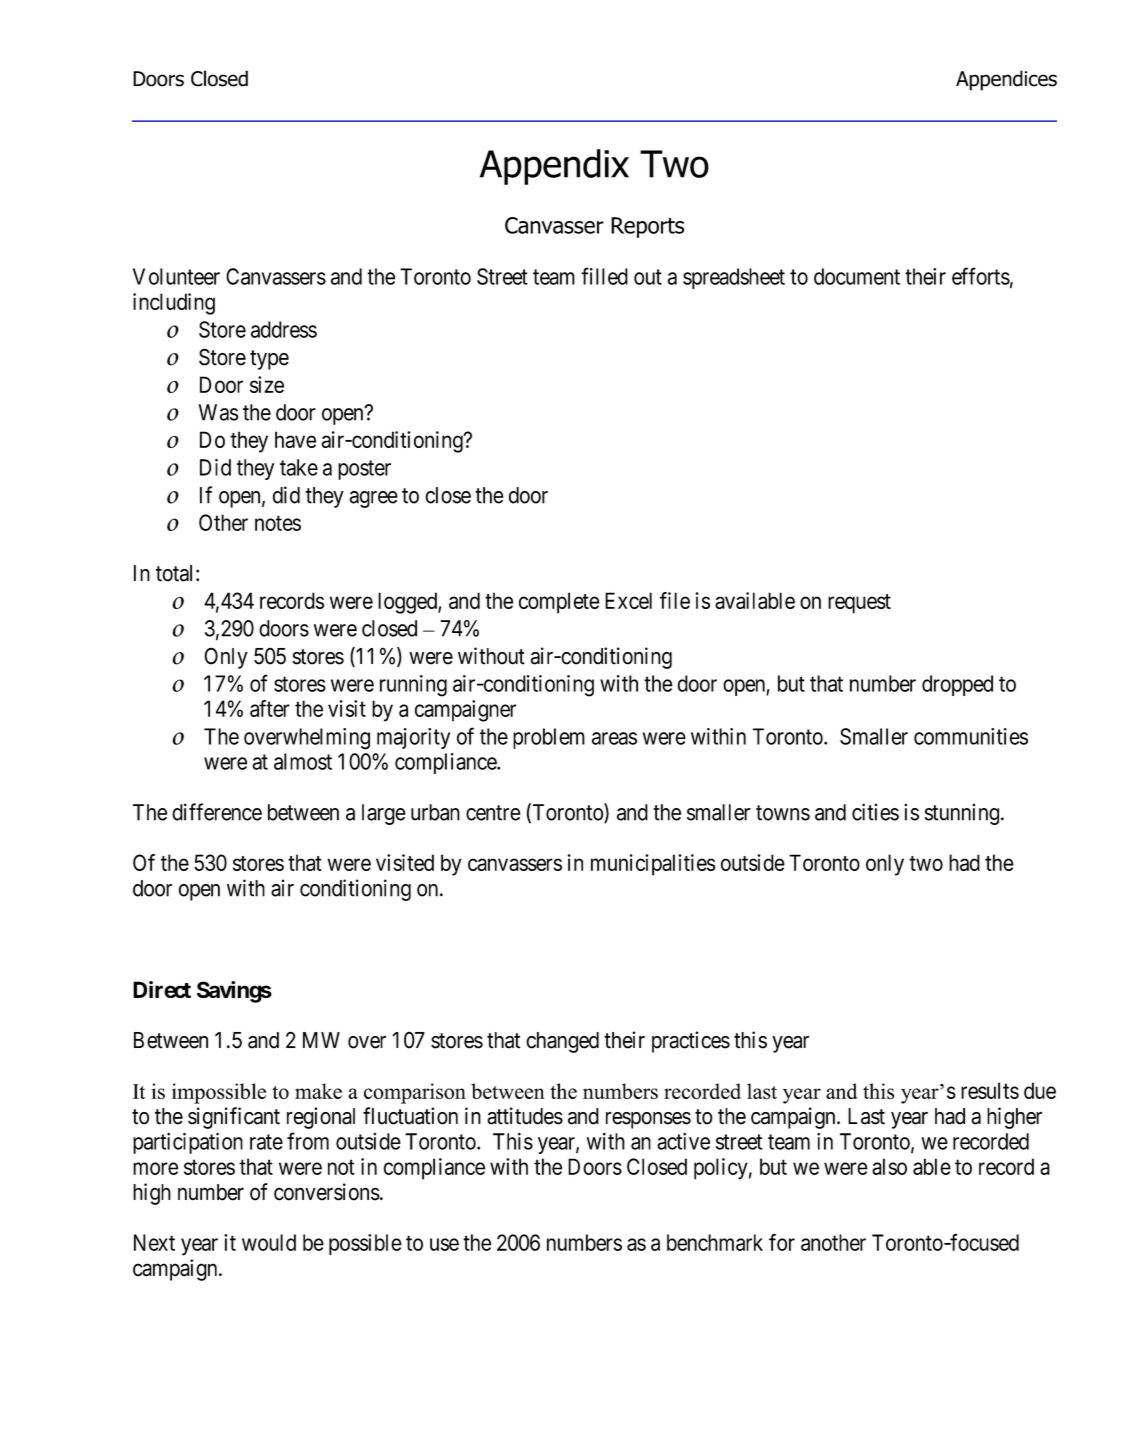  I want to click on also, so click(889, 1166).
